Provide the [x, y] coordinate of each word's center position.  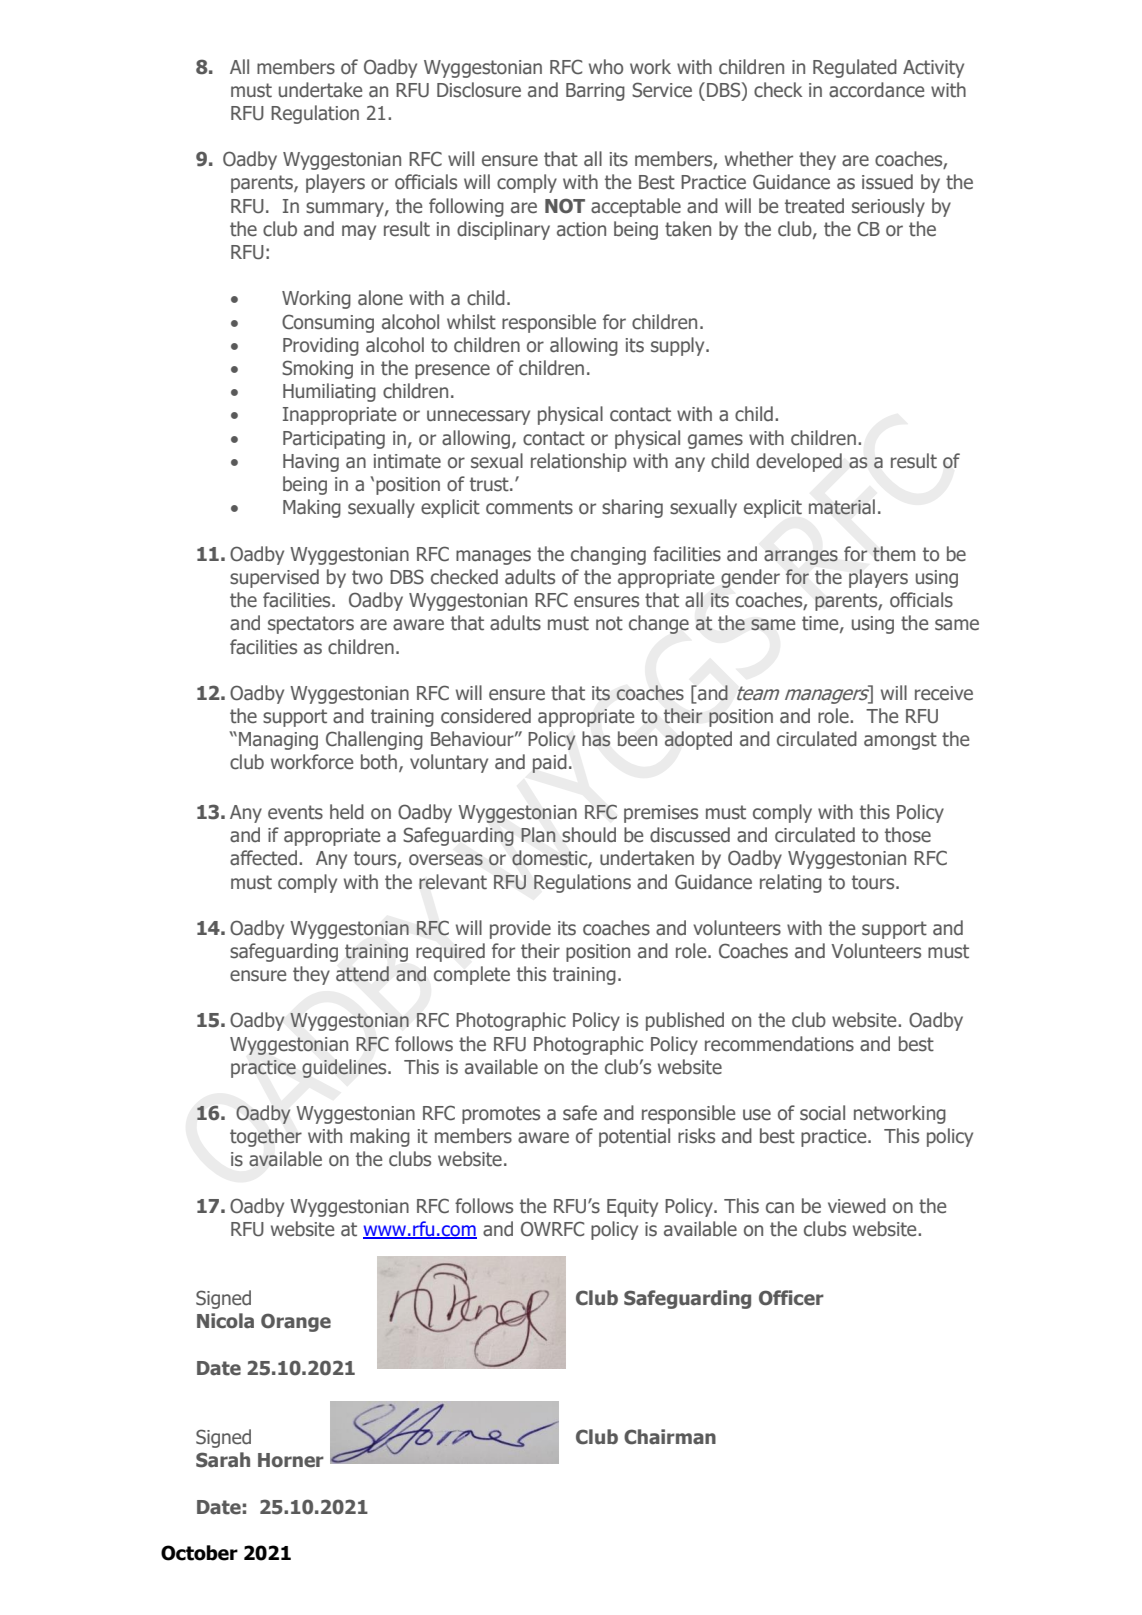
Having [311, 463]
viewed [857, 1206]
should [589, 835]
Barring [595, 92]
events [295, 812]
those [908, 835]
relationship [579, 462]
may [359, 232]
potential [634, 1137]
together [266, 1137]
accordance [876, 90]
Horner [291, 1460]
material [842, 507]
